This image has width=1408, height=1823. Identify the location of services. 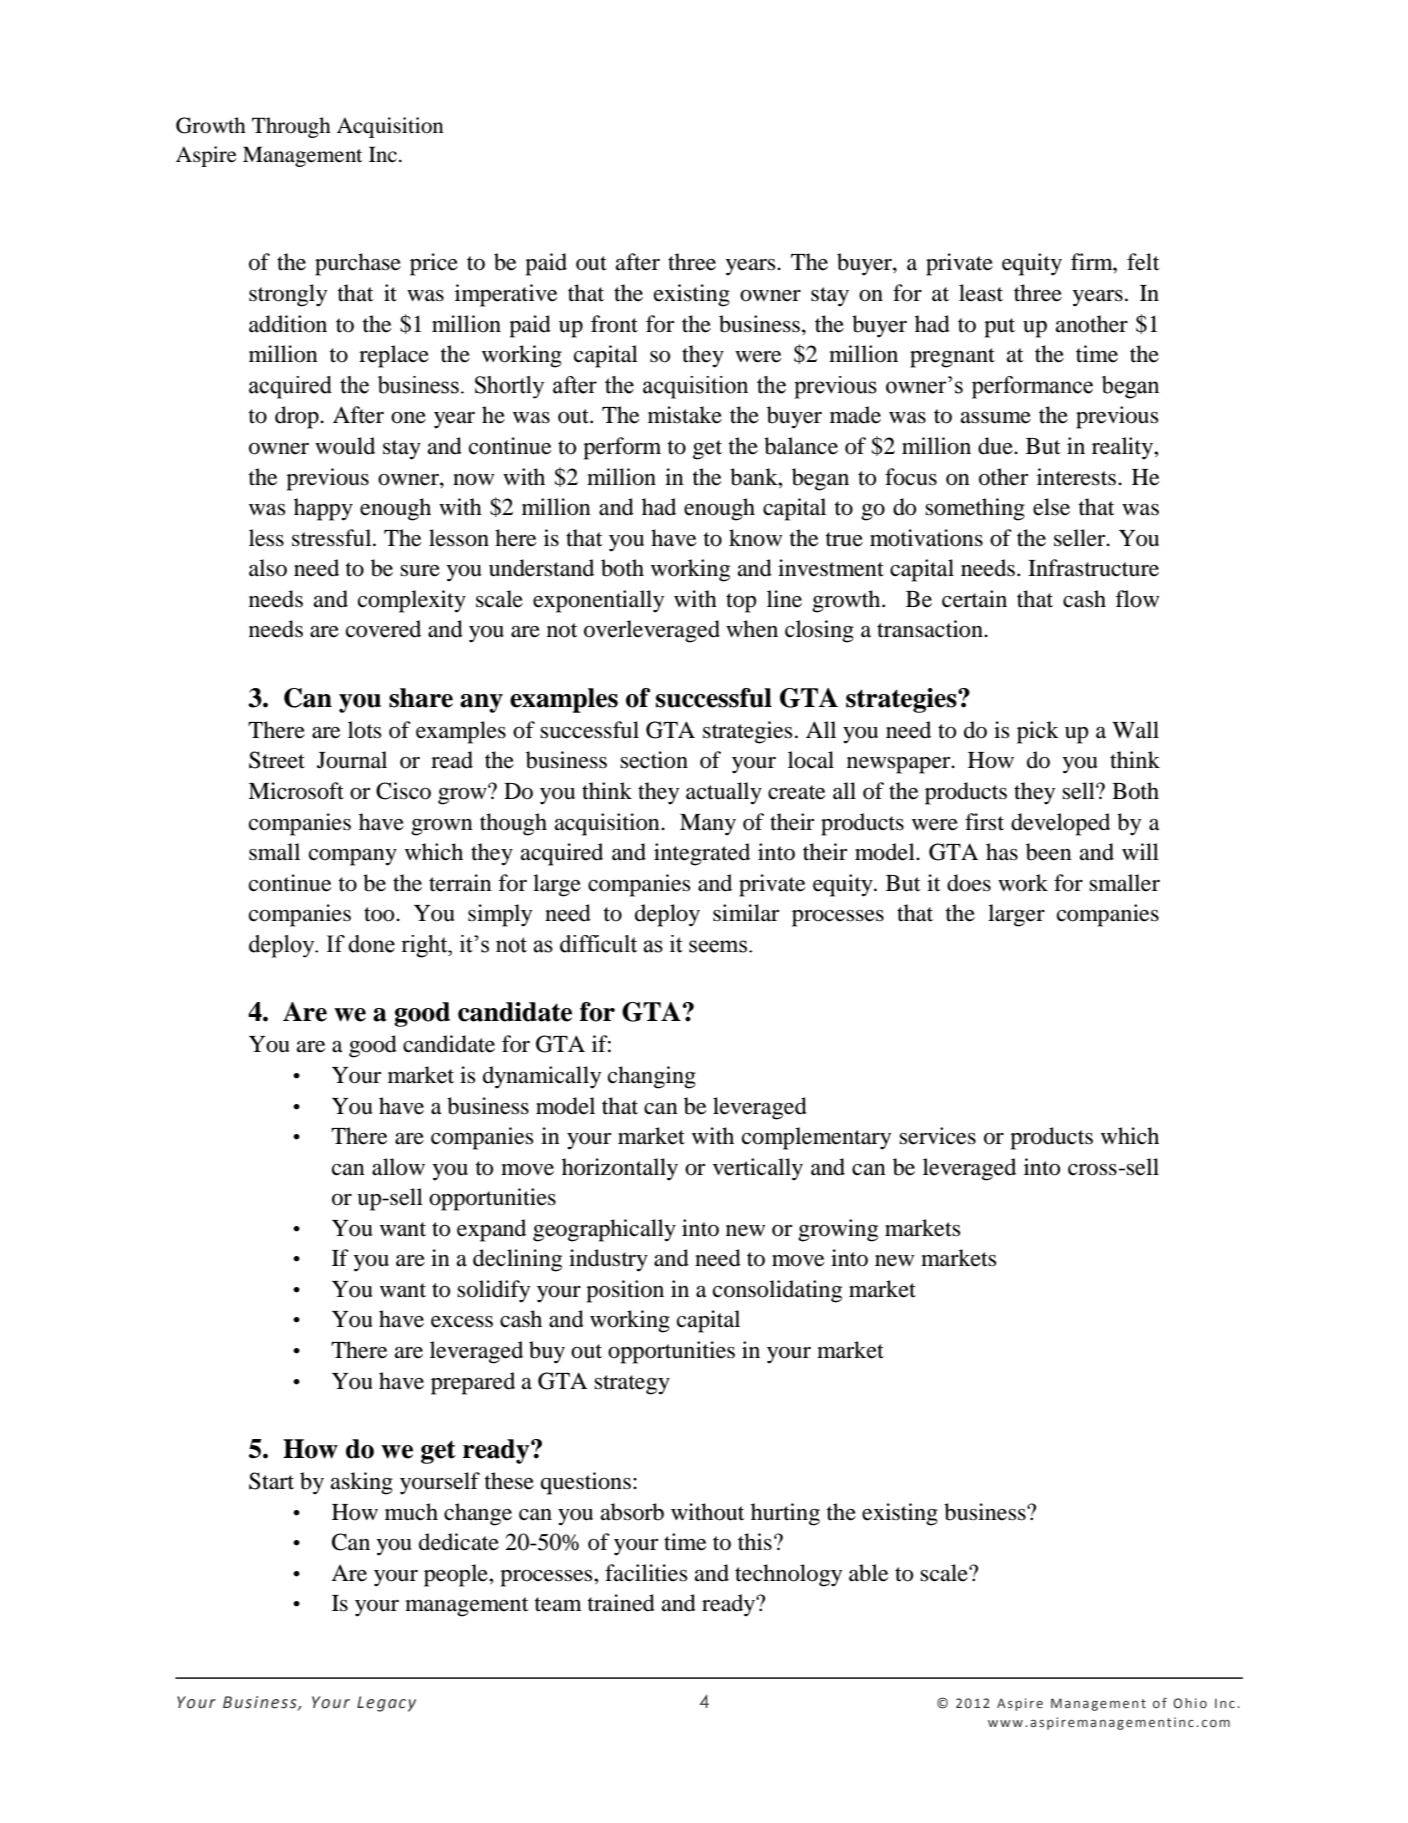
(937, 1136).
